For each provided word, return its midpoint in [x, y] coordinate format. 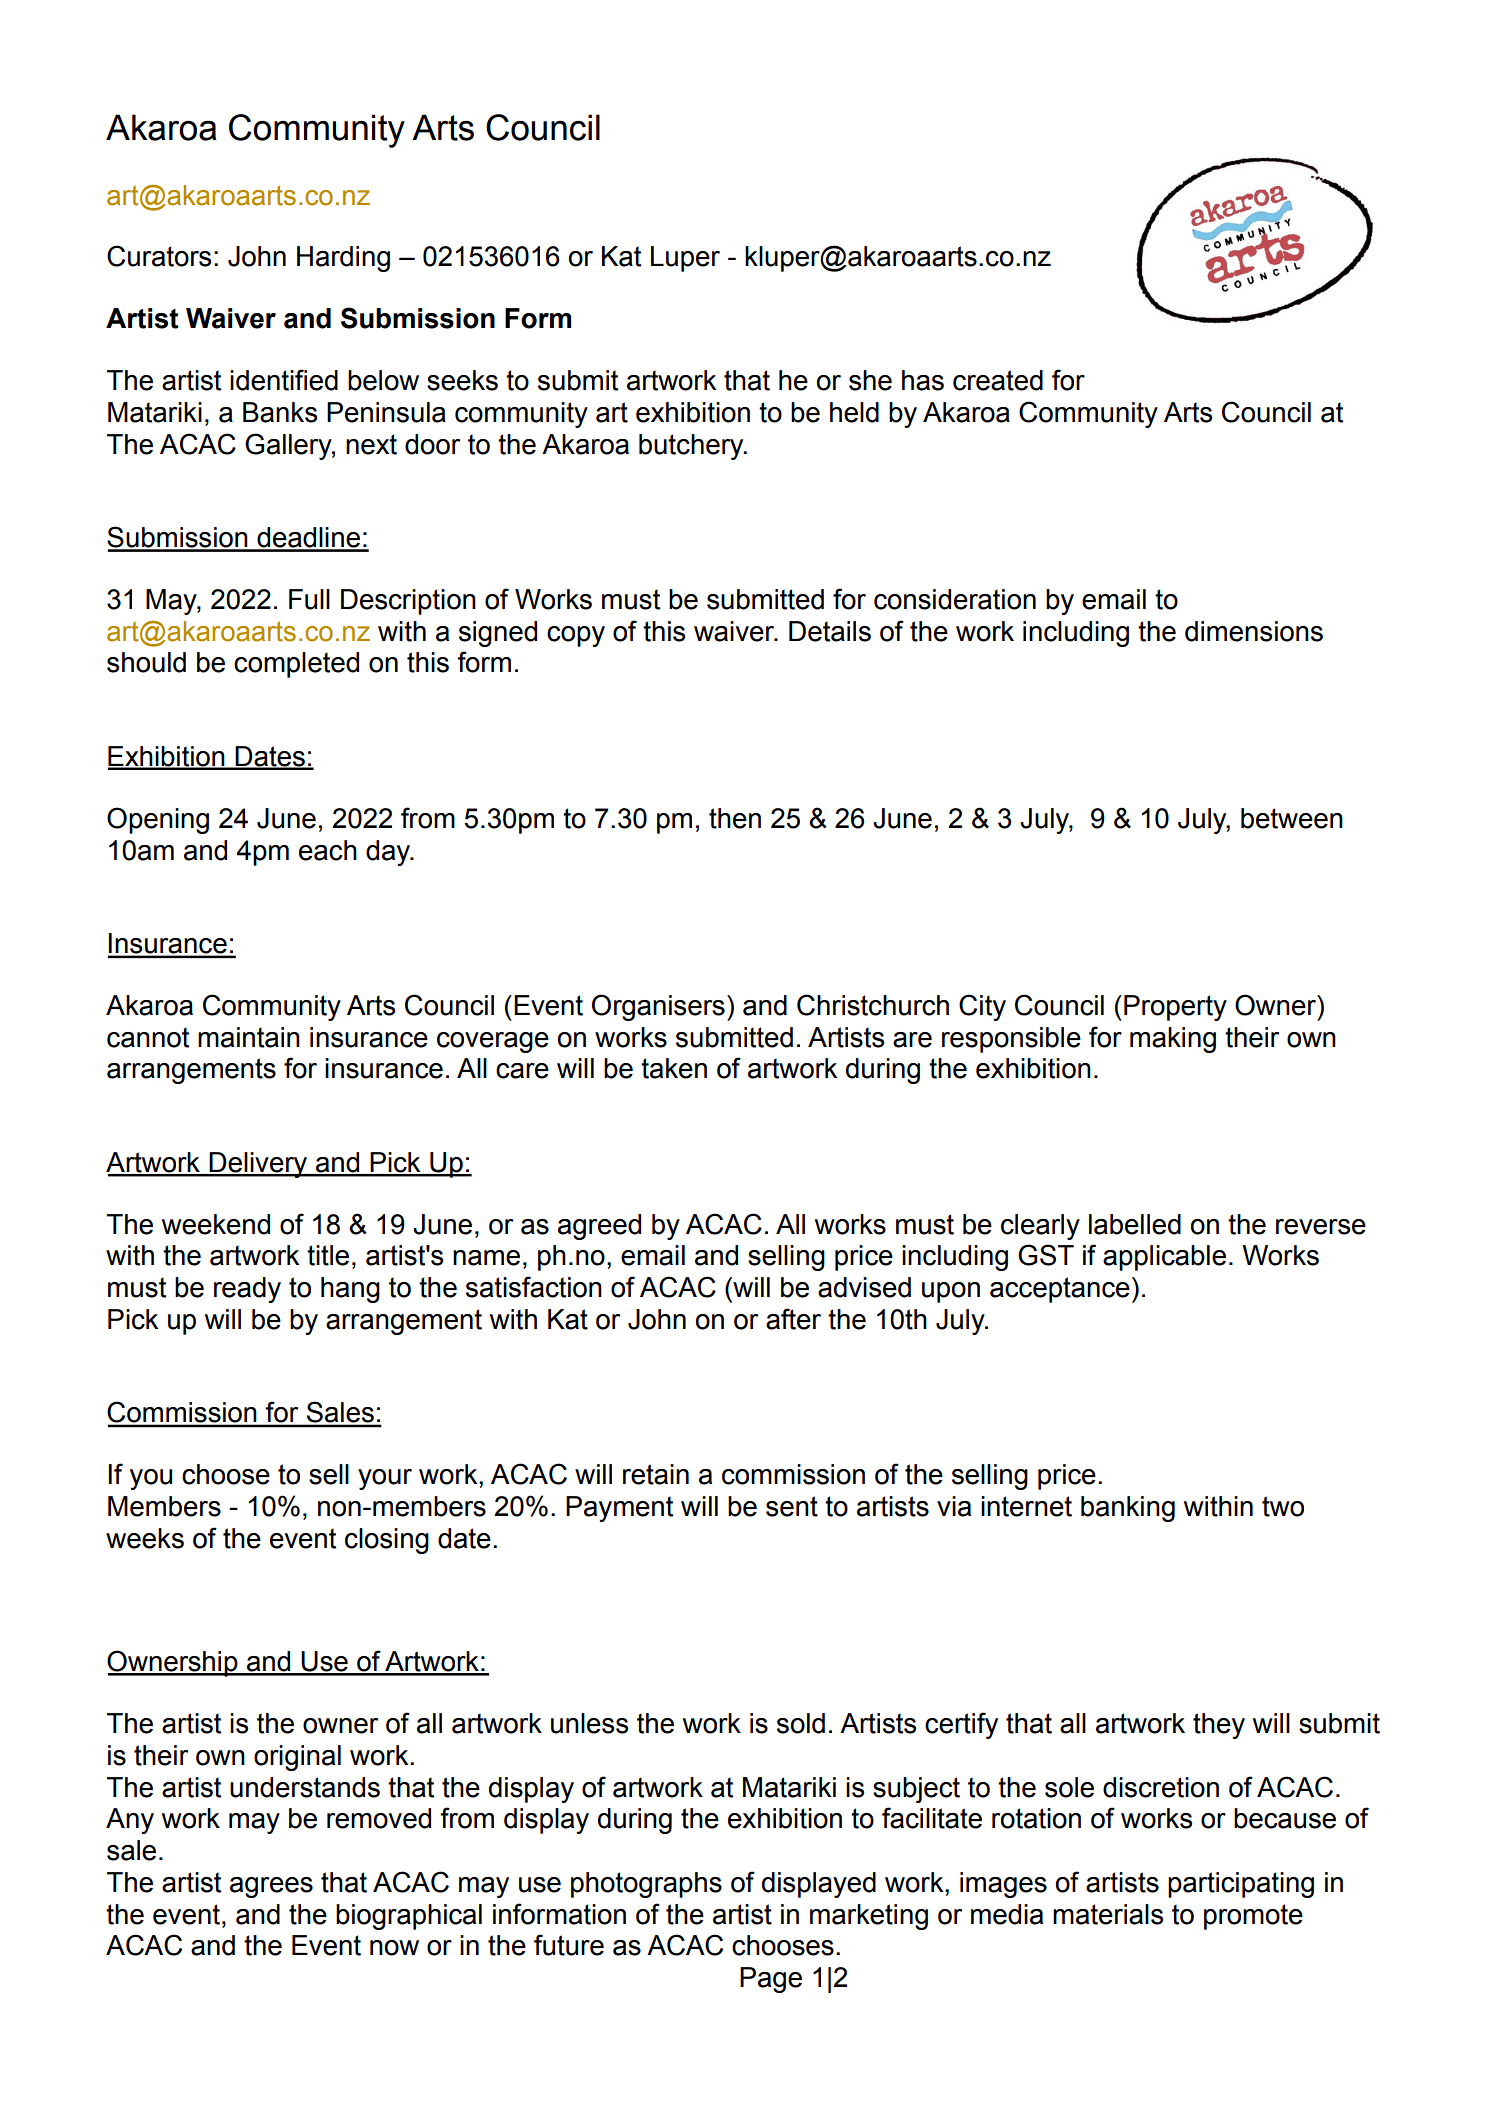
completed [296, 665]
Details [830, 631]
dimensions [1254, 631]
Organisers [658, 1007]
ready [247, 1290]
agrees [271, 1887]
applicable [1164, 1258]
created [998, 380]
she [870, 380]
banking [1128, 1509]
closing [387, 1541]
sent [792, 1506]
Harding [343, 259]
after [793, 1319]
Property [1175, 1008]
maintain [249, 1037]
